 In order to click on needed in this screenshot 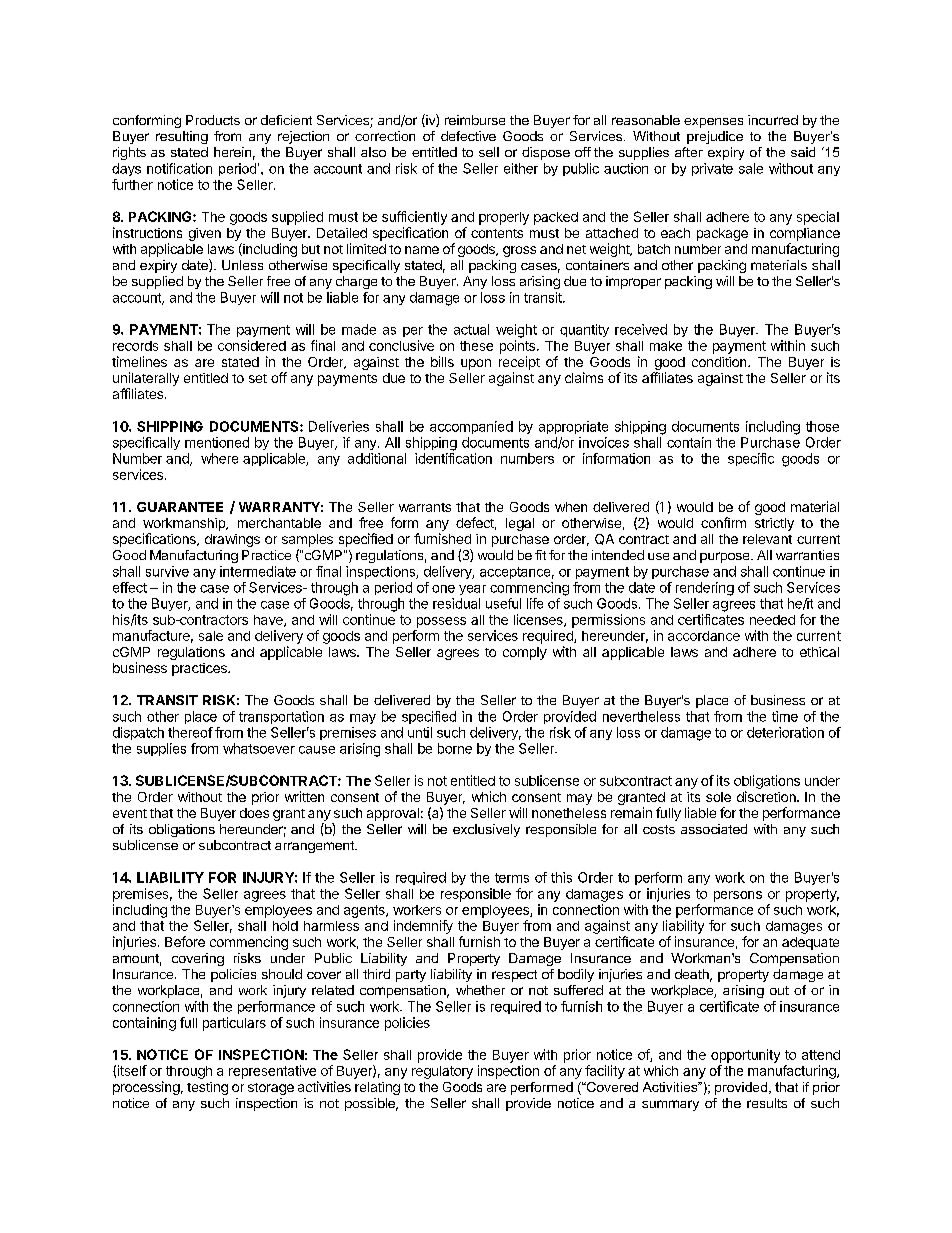, I will do `click(772, 620)`.
